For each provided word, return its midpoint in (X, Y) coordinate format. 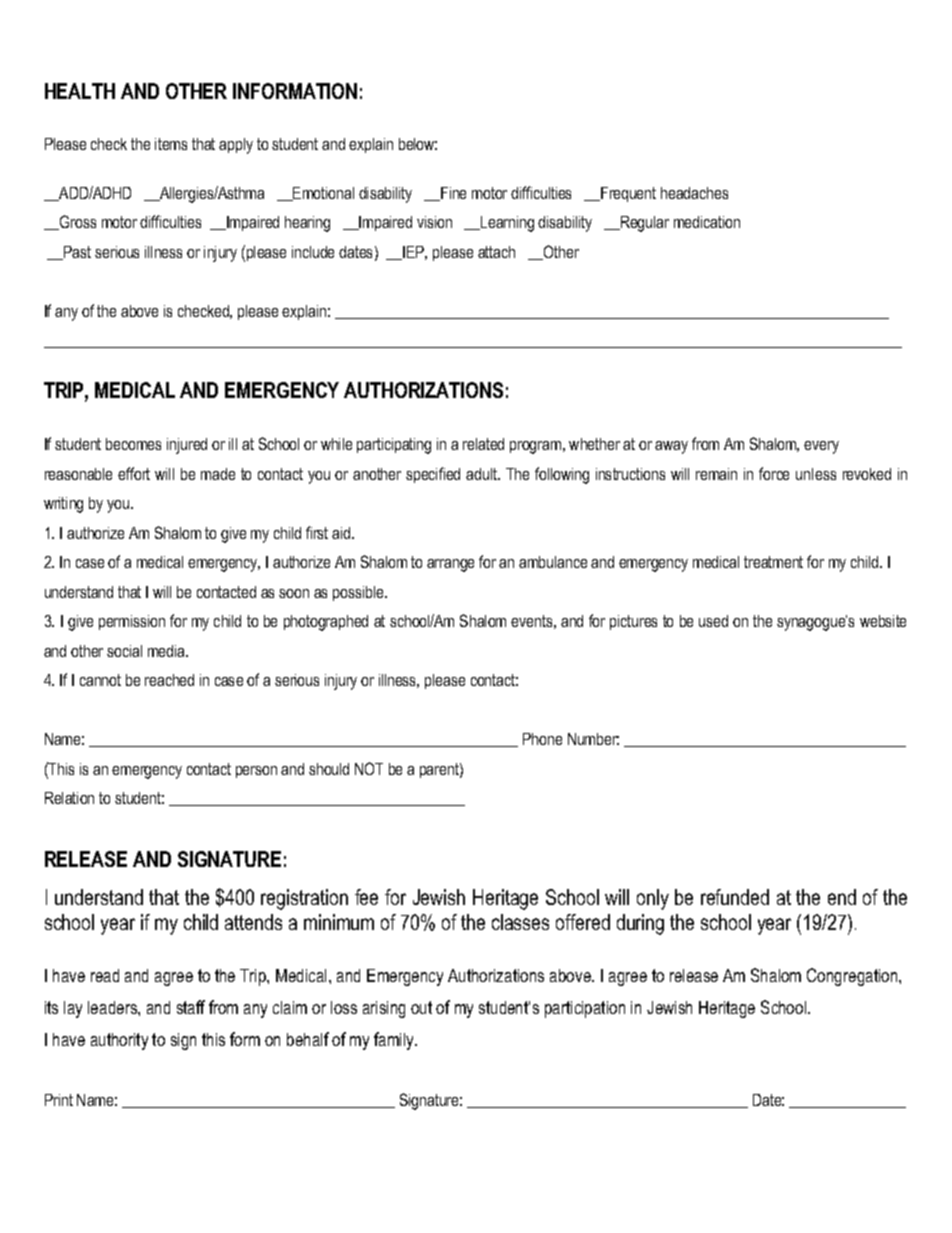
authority (119, 1041)
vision (434, 222)
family (395, 1041)
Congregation (853, 977)
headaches (694, 193)
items (171, 144)
